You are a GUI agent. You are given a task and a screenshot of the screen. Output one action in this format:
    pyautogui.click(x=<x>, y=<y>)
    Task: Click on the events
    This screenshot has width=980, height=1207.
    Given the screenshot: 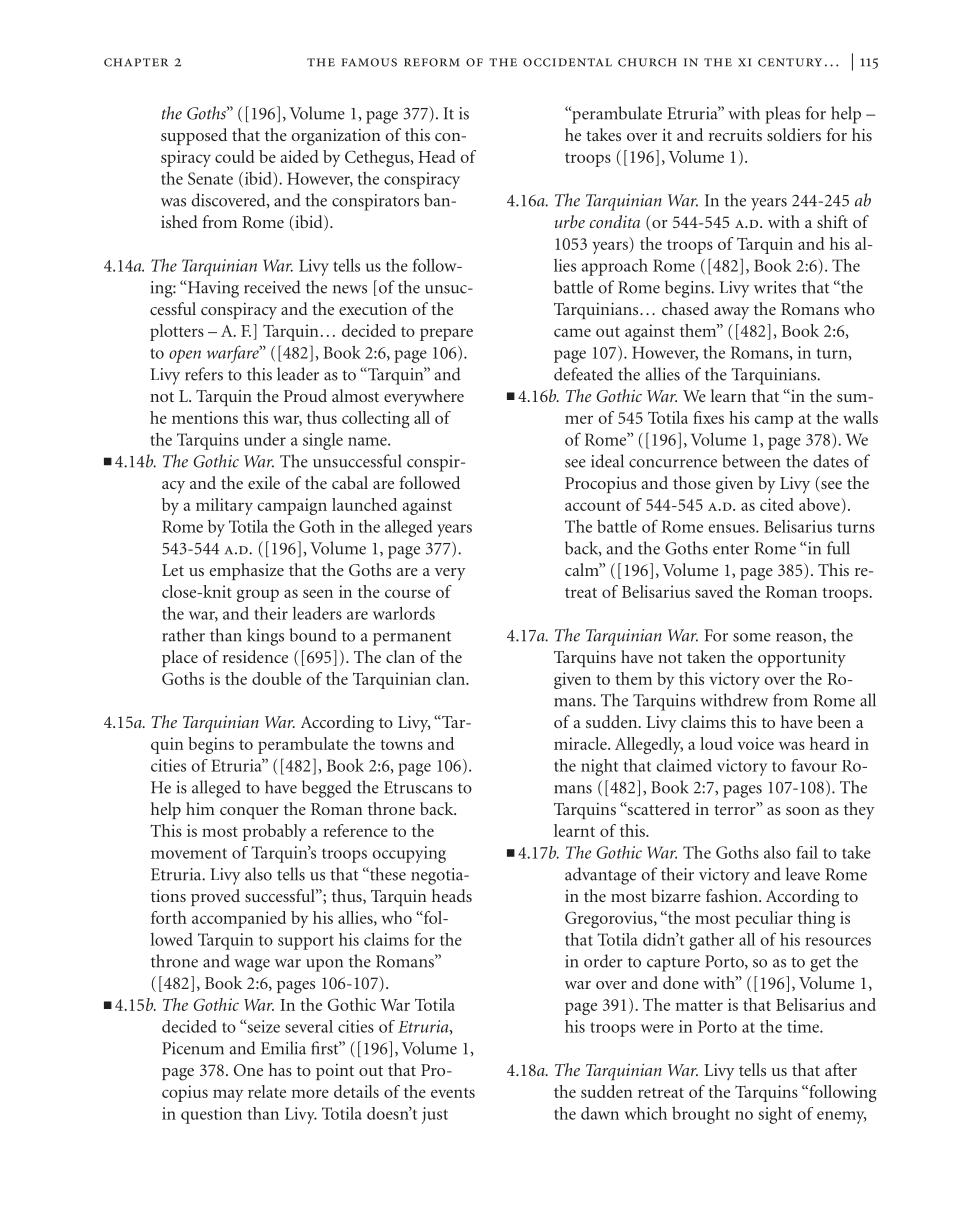 What is the action you would take?
    pyautogui.click(x=453, y=1093)
